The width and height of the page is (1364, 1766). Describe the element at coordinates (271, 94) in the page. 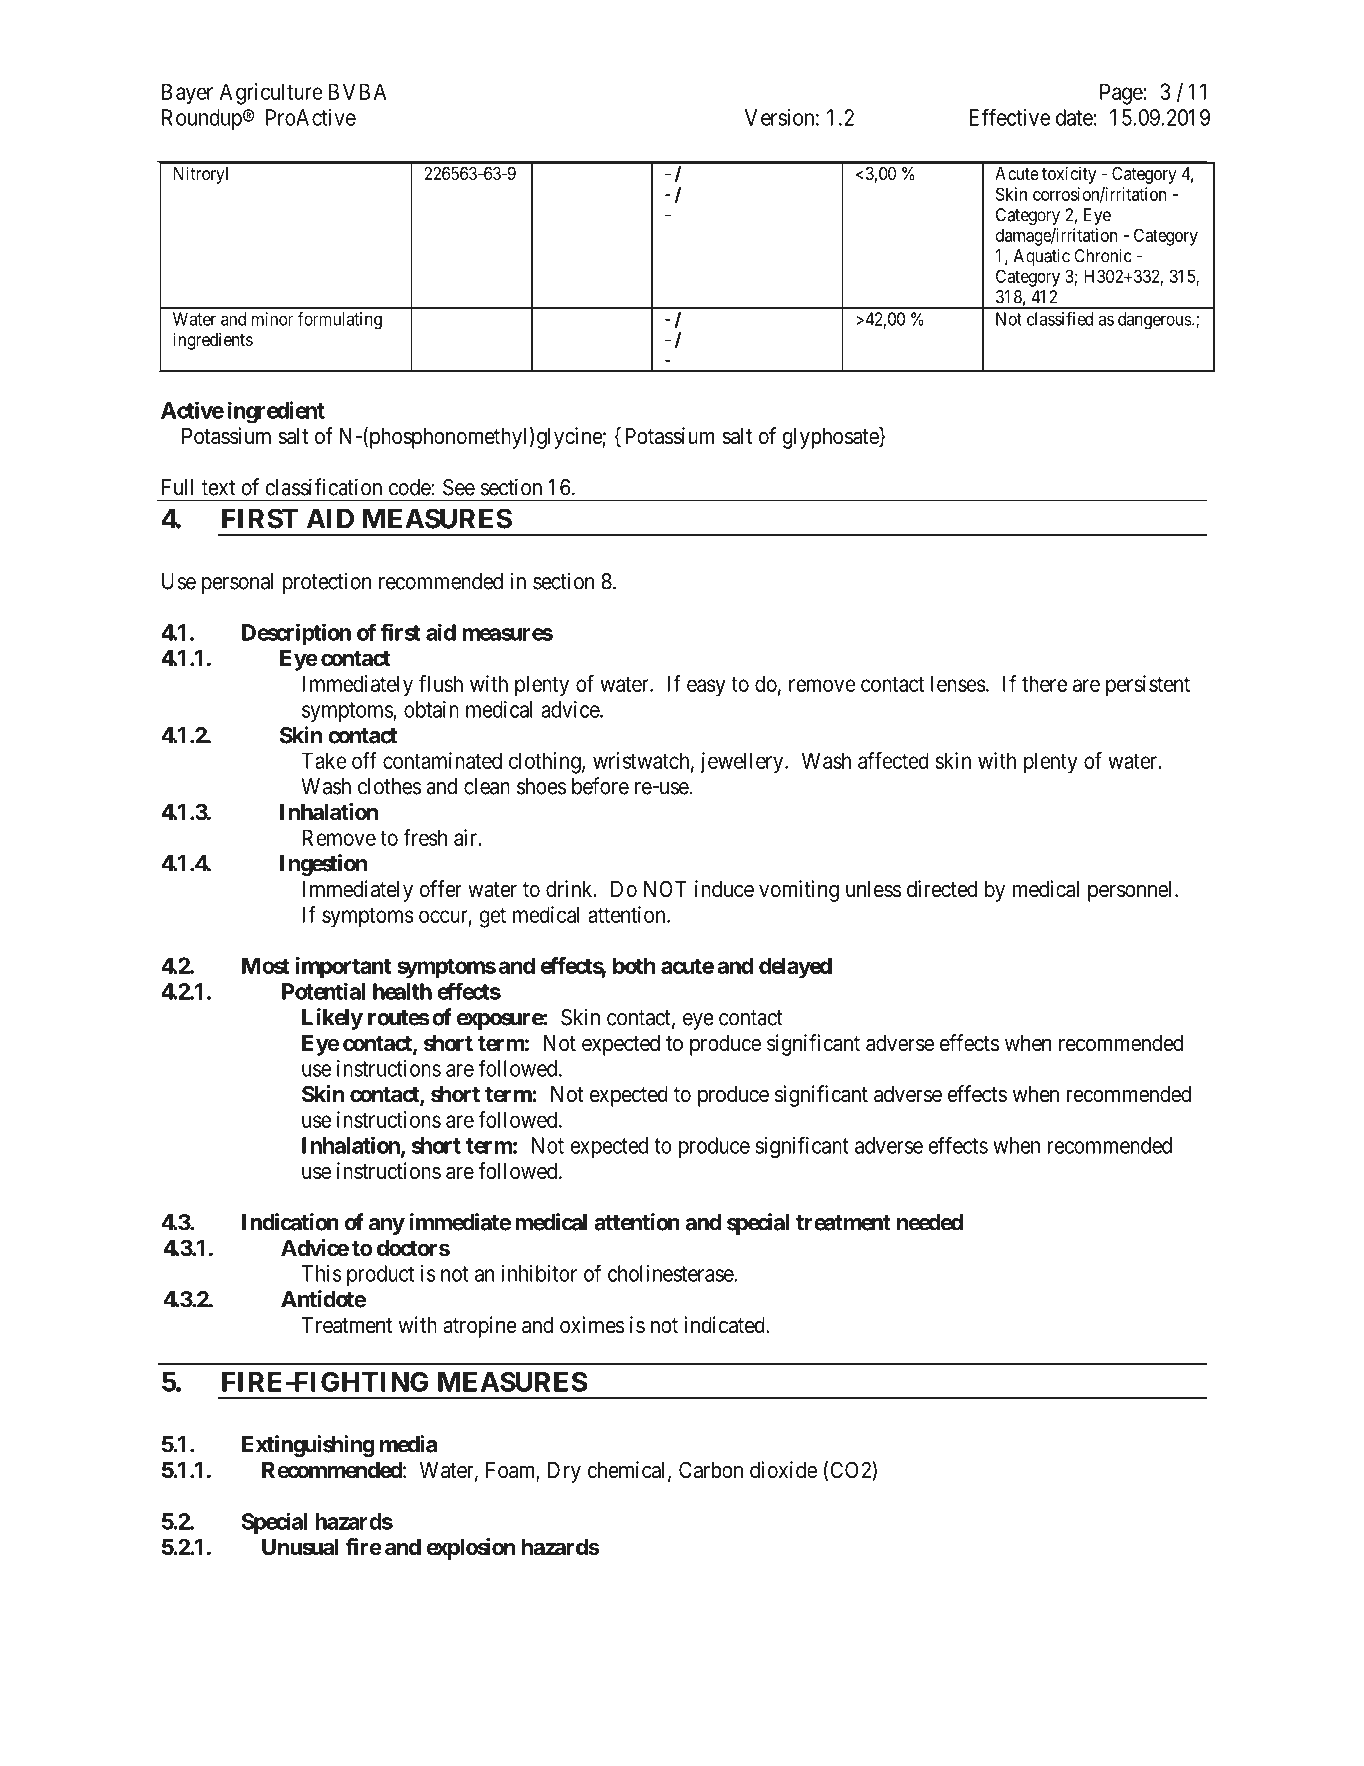

I see `Agriculture` at that location.
